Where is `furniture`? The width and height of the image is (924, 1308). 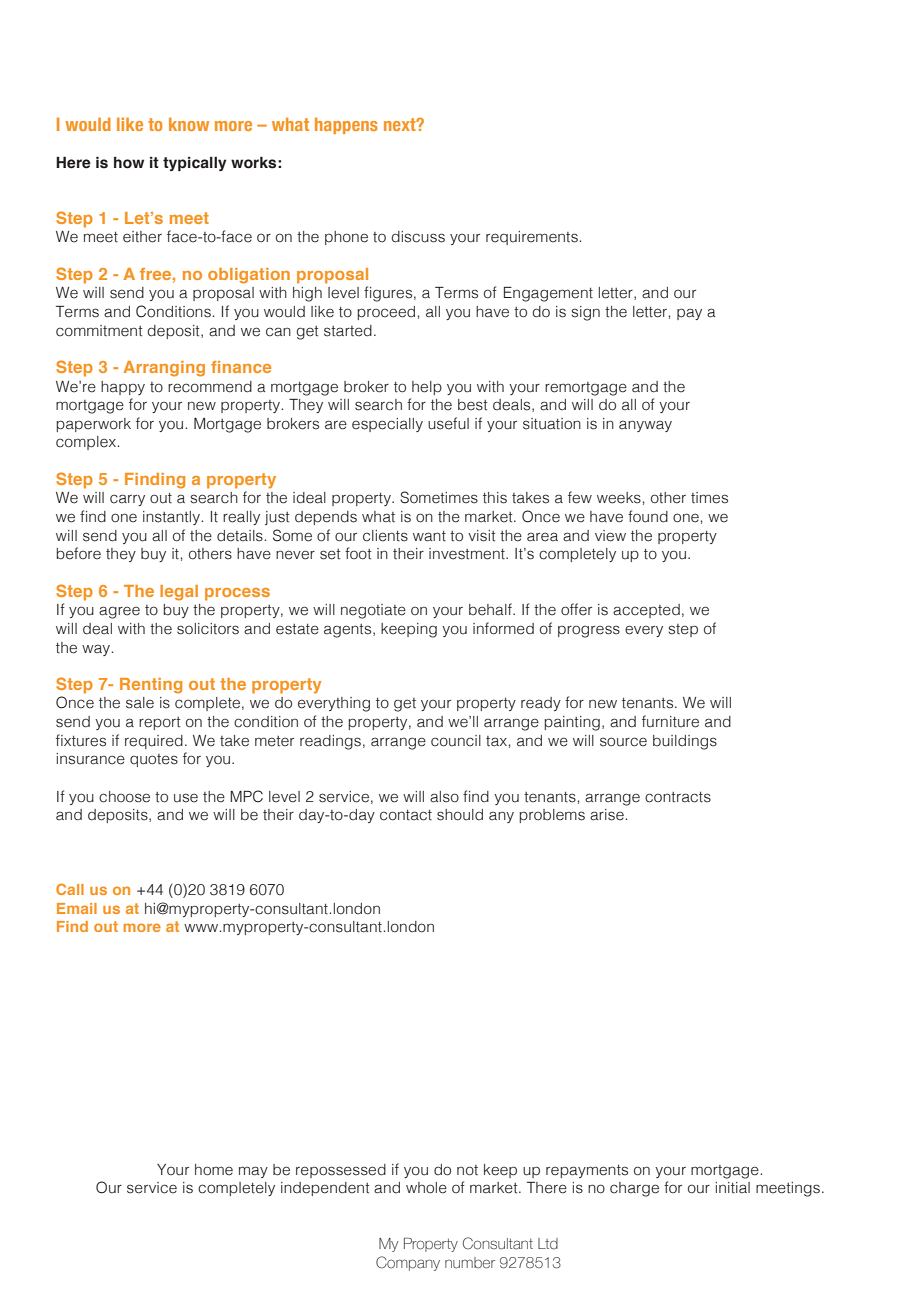 furniture is located at coordinates (670, 721).
